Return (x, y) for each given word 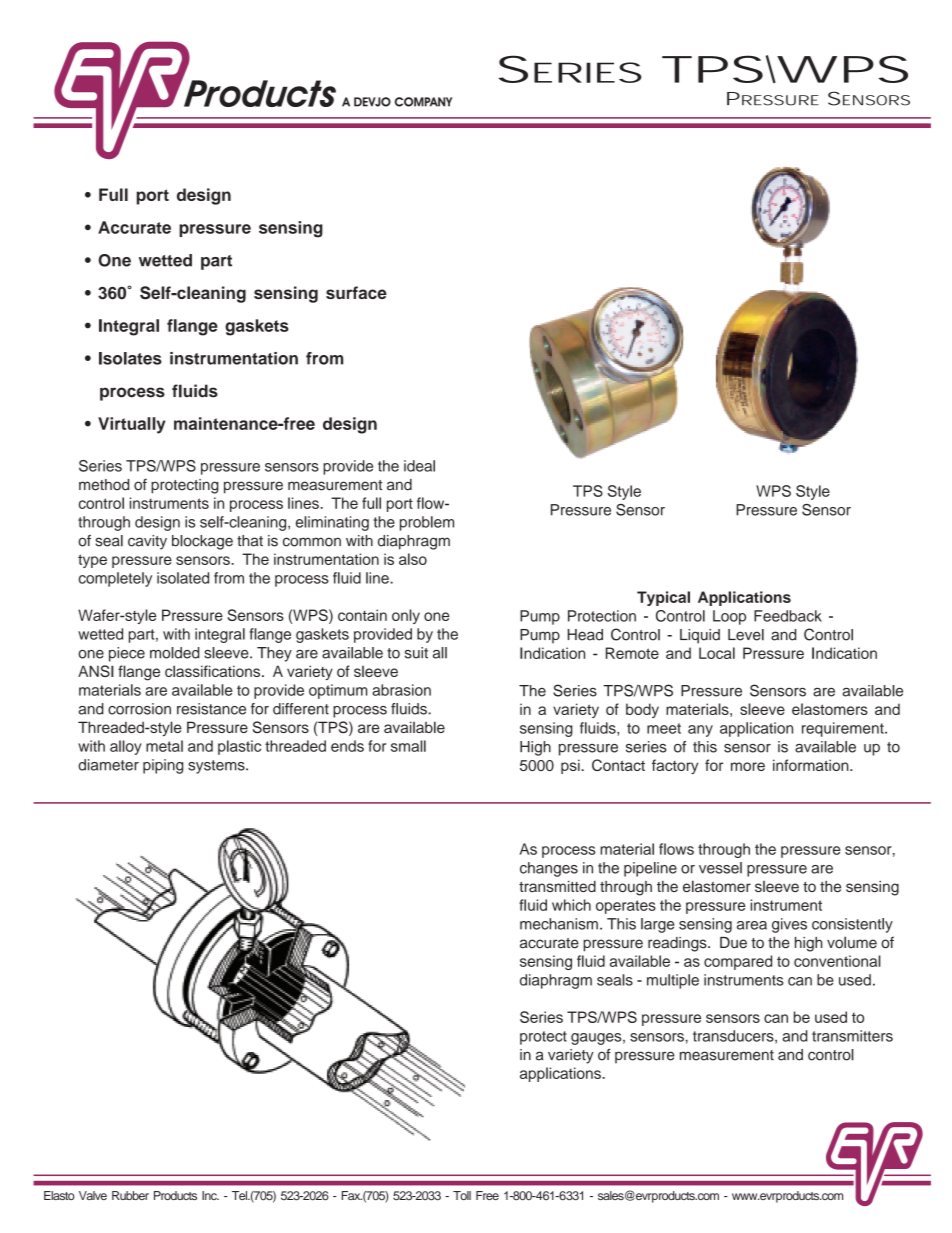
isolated (183, 578)
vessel (720, 868)
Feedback (788, 616)
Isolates (130, 358)
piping (163, 766)
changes (549, 869)
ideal (419, 466)
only (406, 616)
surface (356, 292)
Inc (210, 1195)
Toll (462, 1195)
